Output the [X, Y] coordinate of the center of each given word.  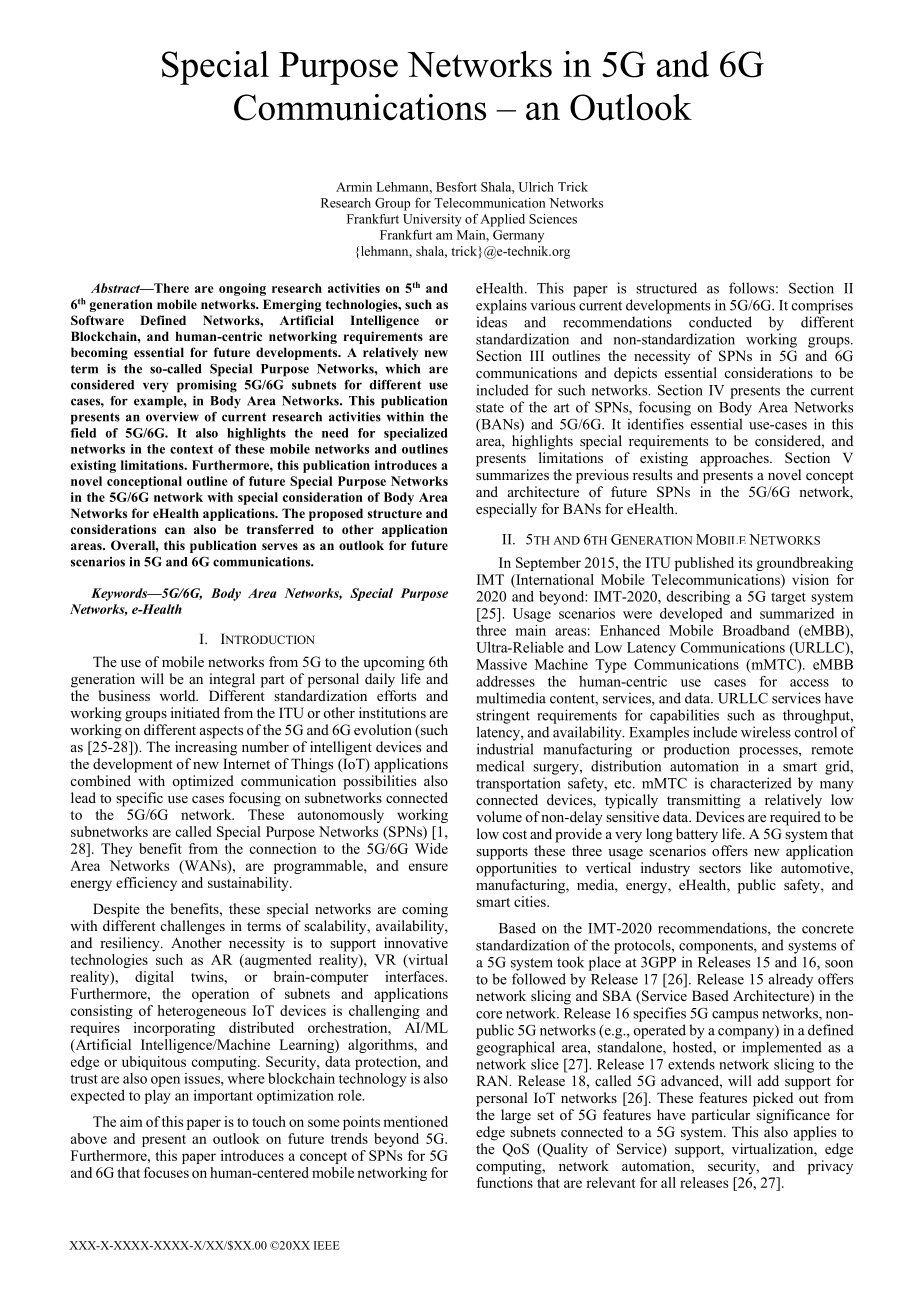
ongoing [242, 289]
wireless [766, 732]
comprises [822, 306]
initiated [195, 712]
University [432, 220]
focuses [166, 1172]
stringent [503, 716]
